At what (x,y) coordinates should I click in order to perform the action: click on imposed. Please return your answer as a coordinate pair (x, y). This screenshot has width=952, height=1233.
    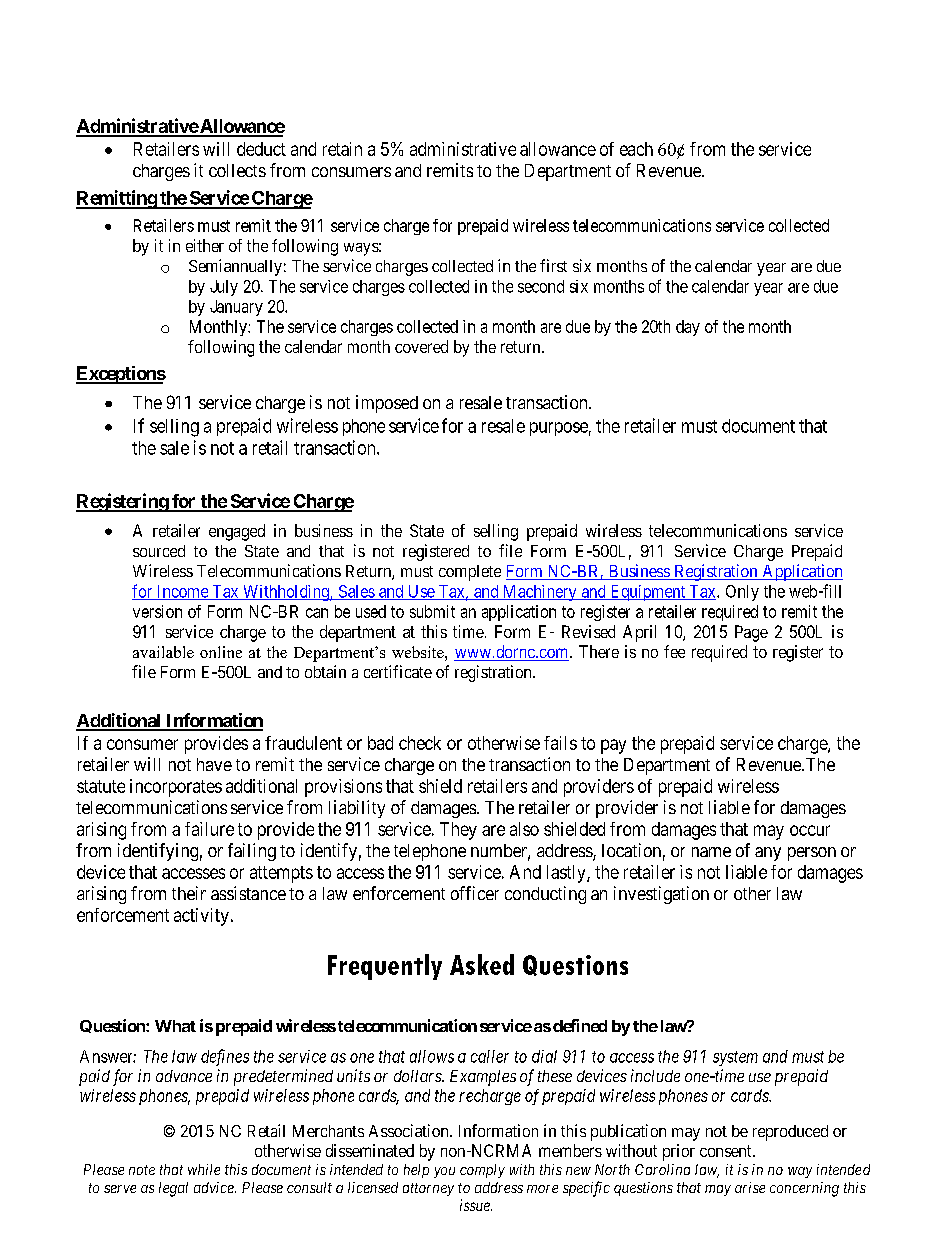
    Looking at the image, I should click on (387, 404).
